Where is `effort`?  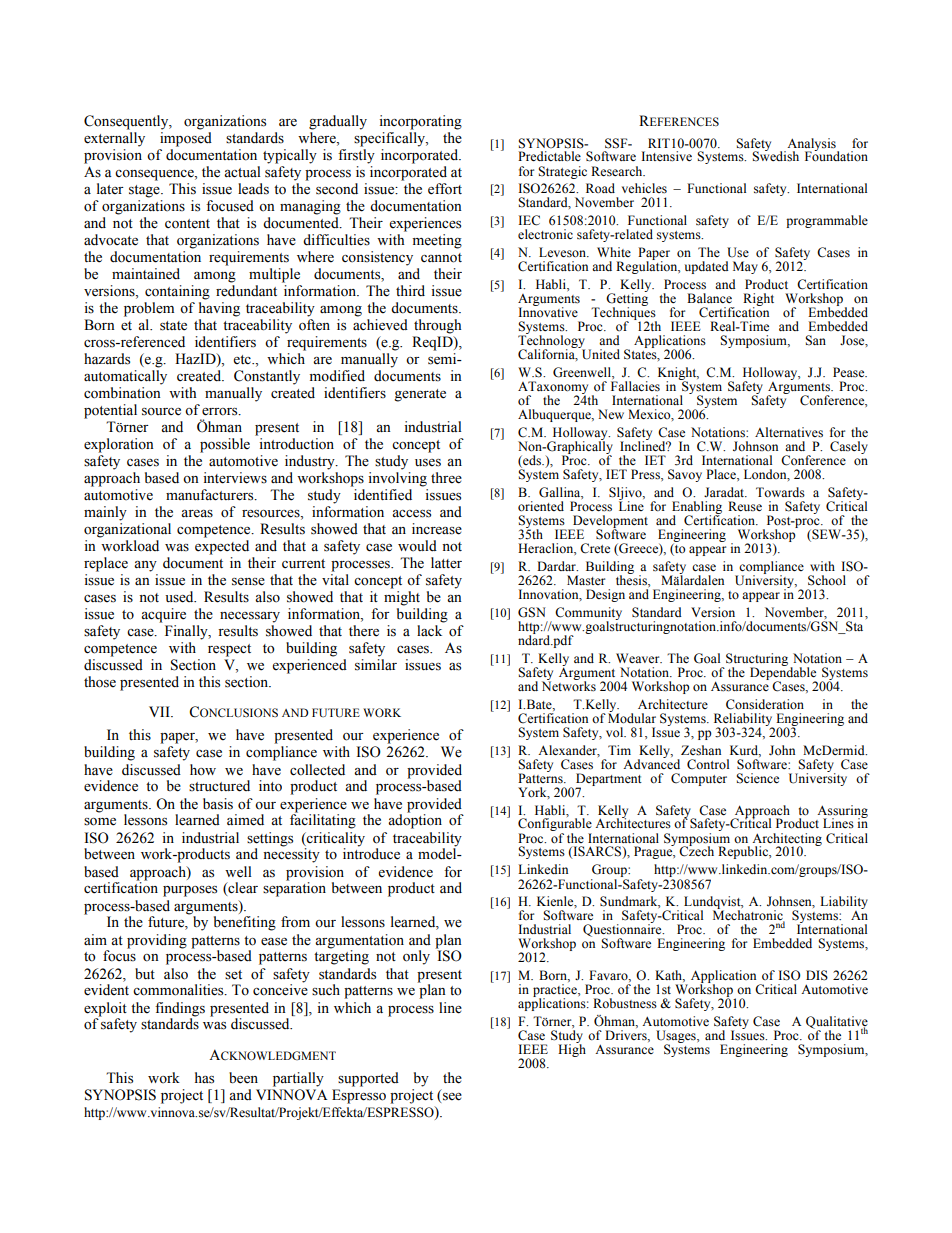
effort is located at coordinates (445, 189).
